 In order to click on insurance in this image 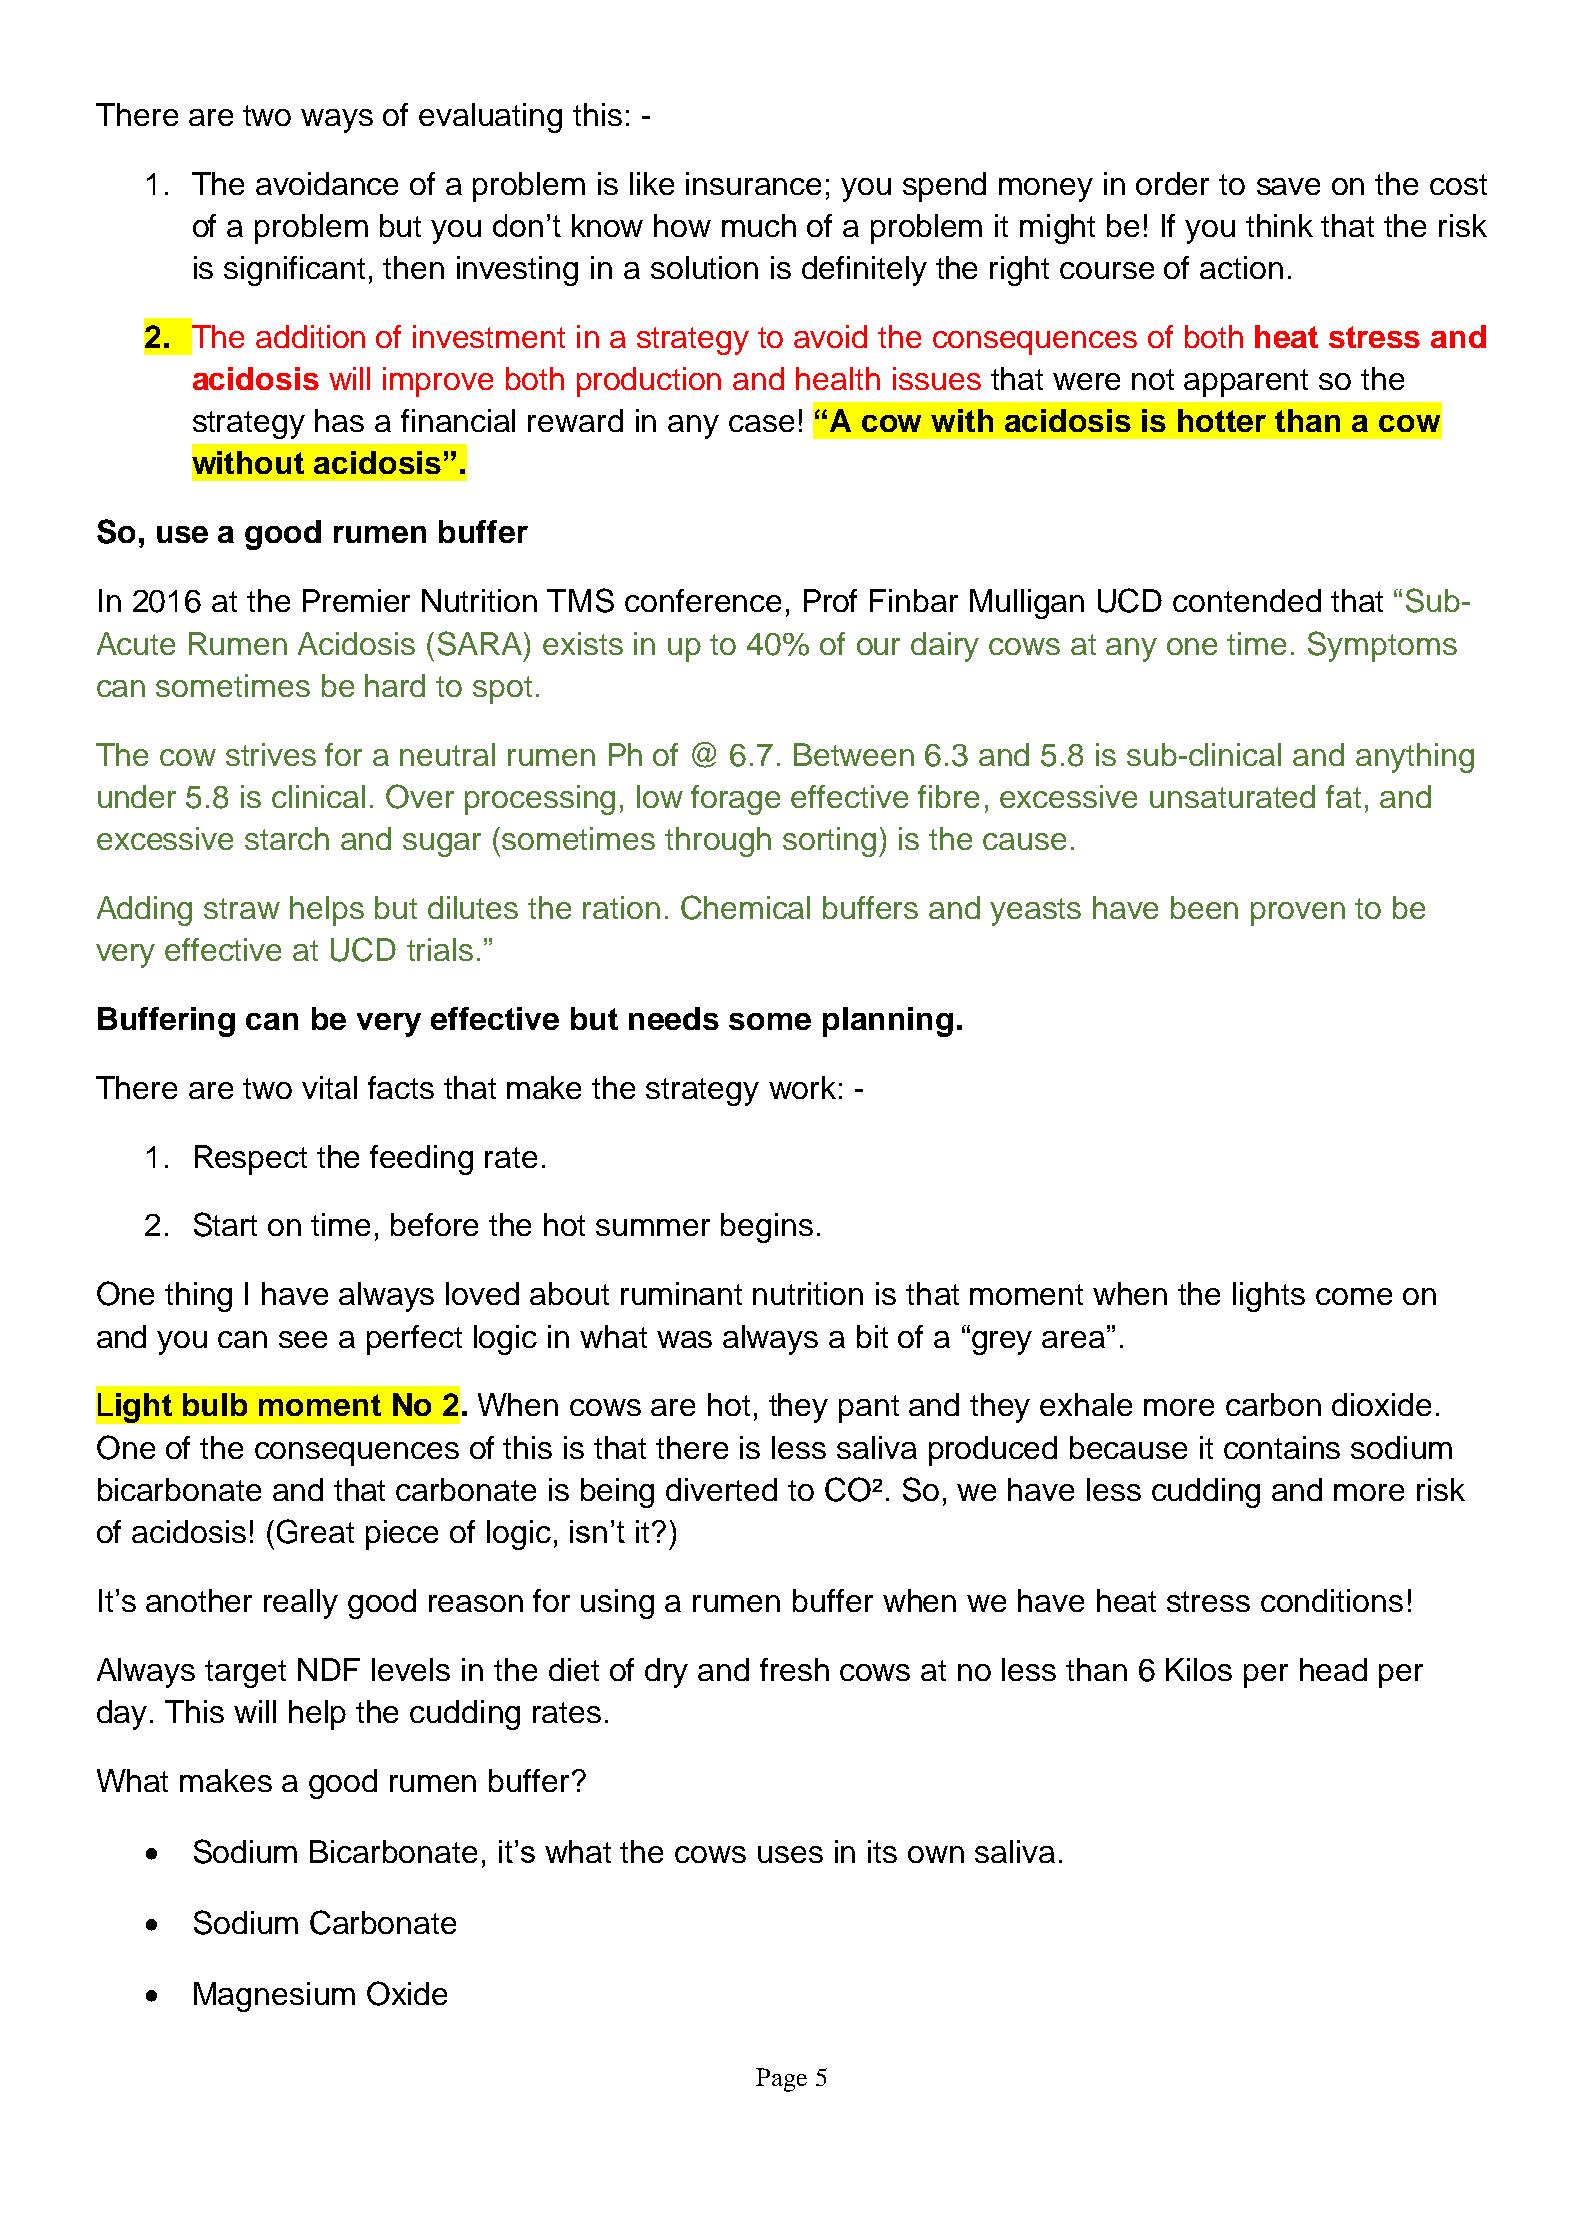, I will do `click(753, 183)`.
